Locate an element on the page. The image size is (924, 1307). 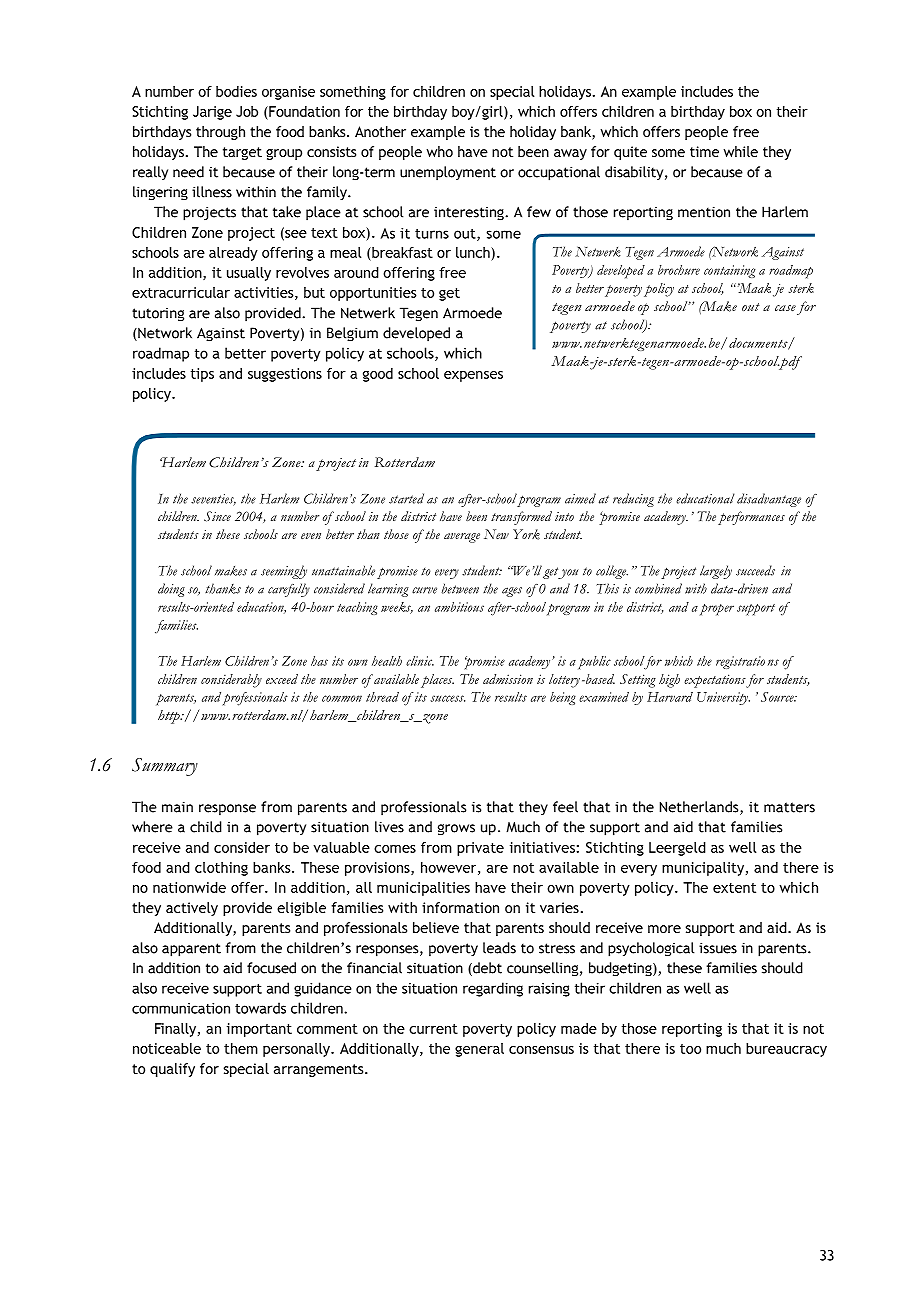
time is located at coordinates (704, 151).
